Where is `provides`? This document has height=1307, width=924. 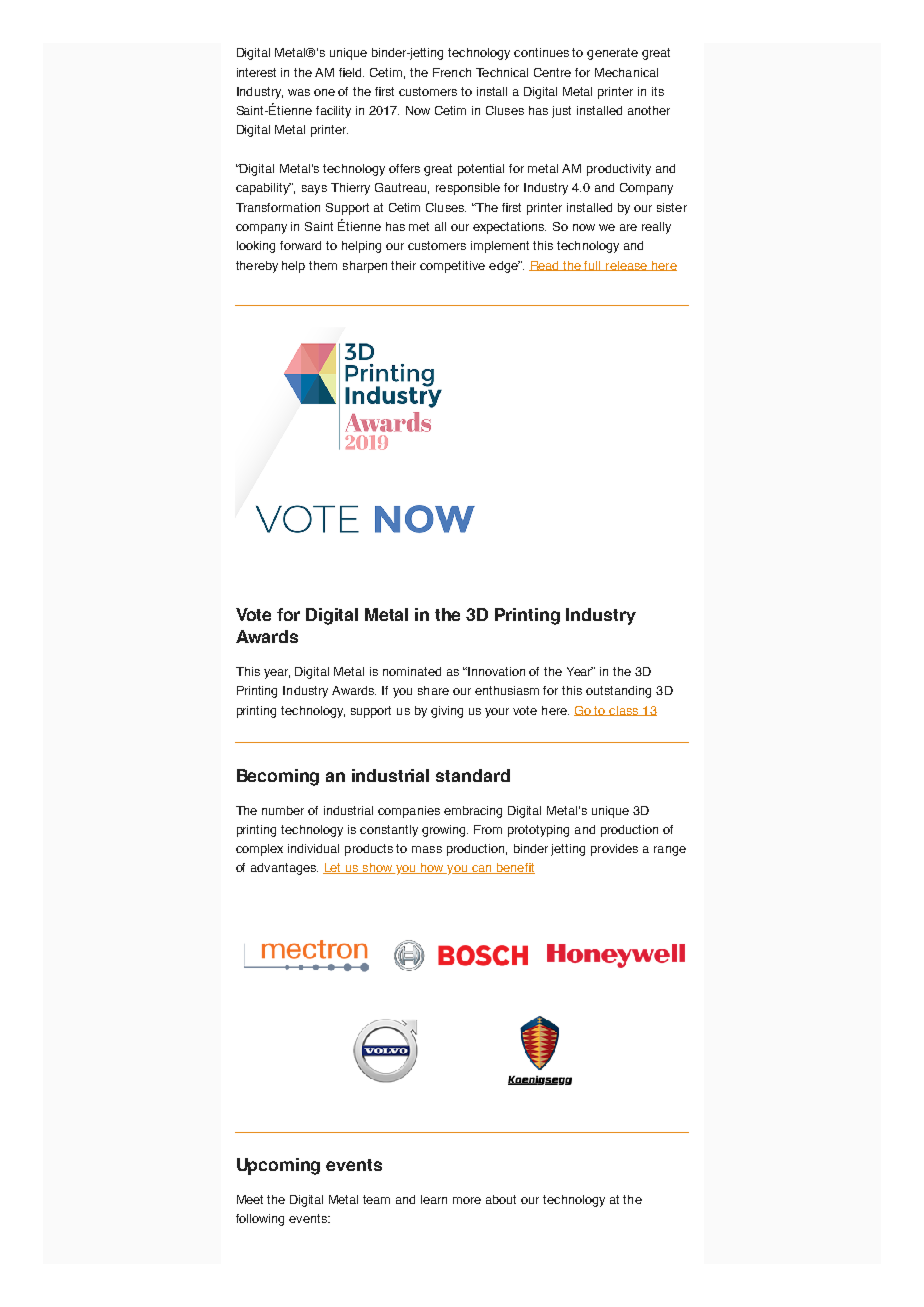
provides is located at coordinates (614, 850).
